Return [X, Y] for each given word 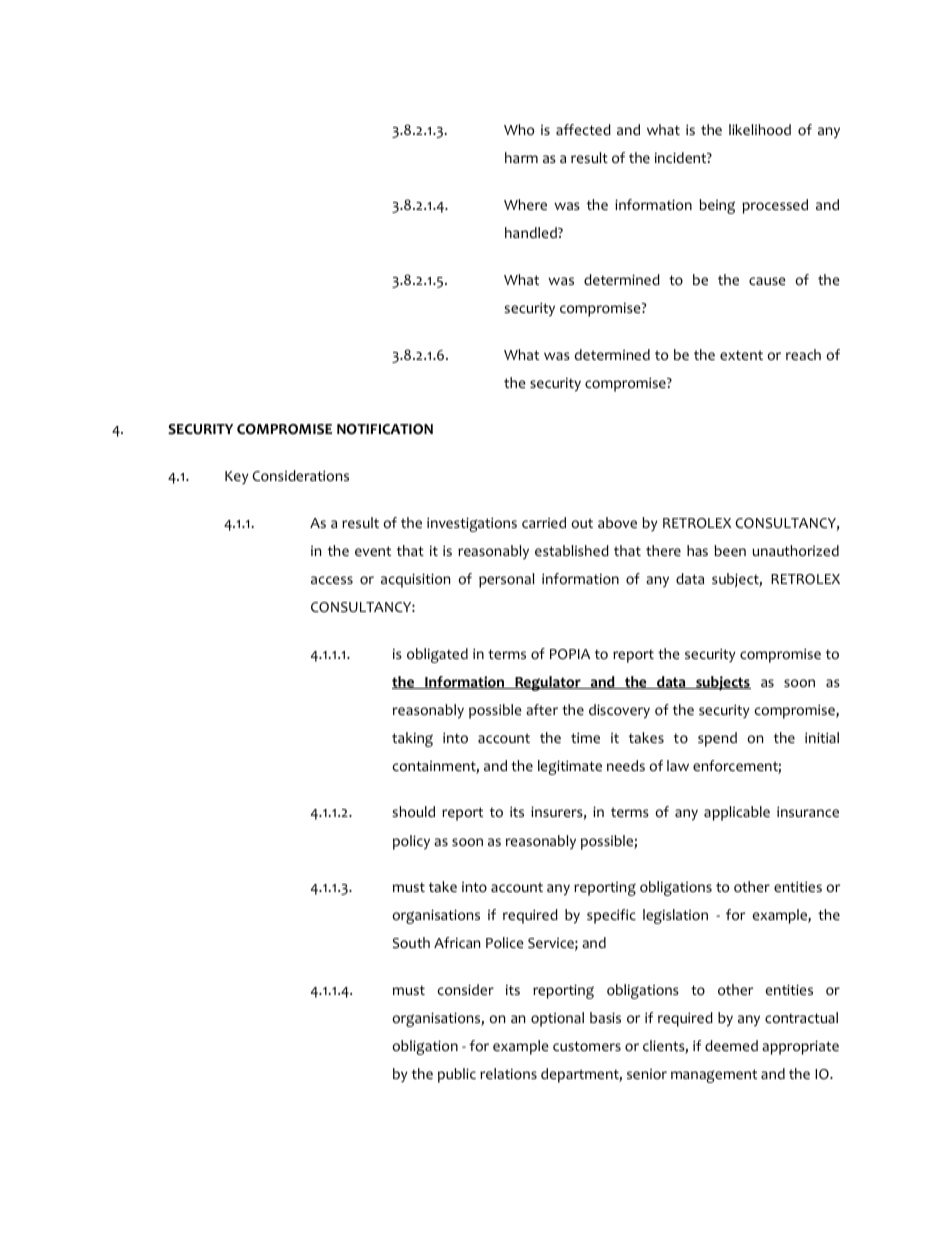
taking [412, 739]
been [730, 551]
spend [717, 739]
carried [544, 522]
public [457, 1075]
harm [521, 157]
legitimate [570, 767]
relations [508, 1074]
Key [237, 478]
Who [519, 130]
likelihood [760, 130]
